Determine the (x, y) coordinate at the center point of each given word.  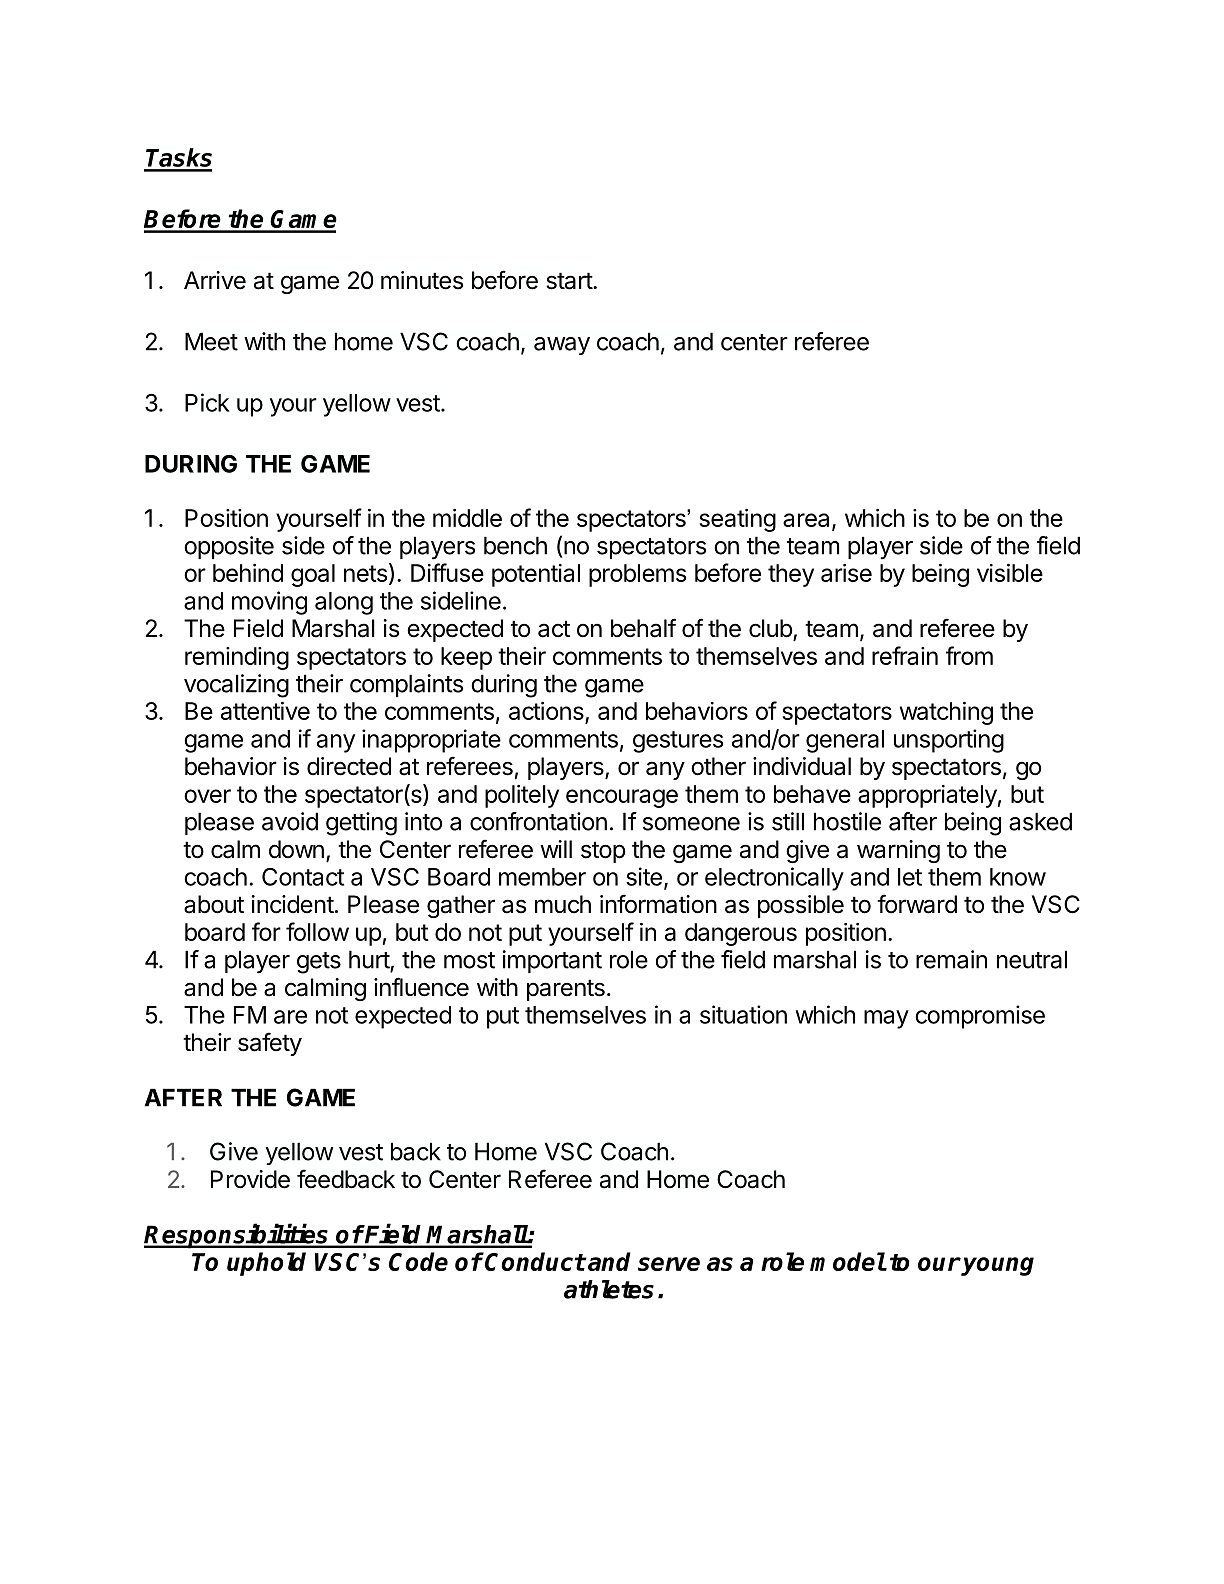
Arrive (215, 280)
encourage (622, 798)
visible (1010, 573)
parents (566, 990)
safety (270, 1044)
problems (637, 575)
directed (349, 766)
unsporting (949, 741)
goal (313, 575)
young (997, 1266)
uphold (266, 1264)
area (806, 520)
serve (669, 1264)
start (570, 281)
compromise (980, 1017)
